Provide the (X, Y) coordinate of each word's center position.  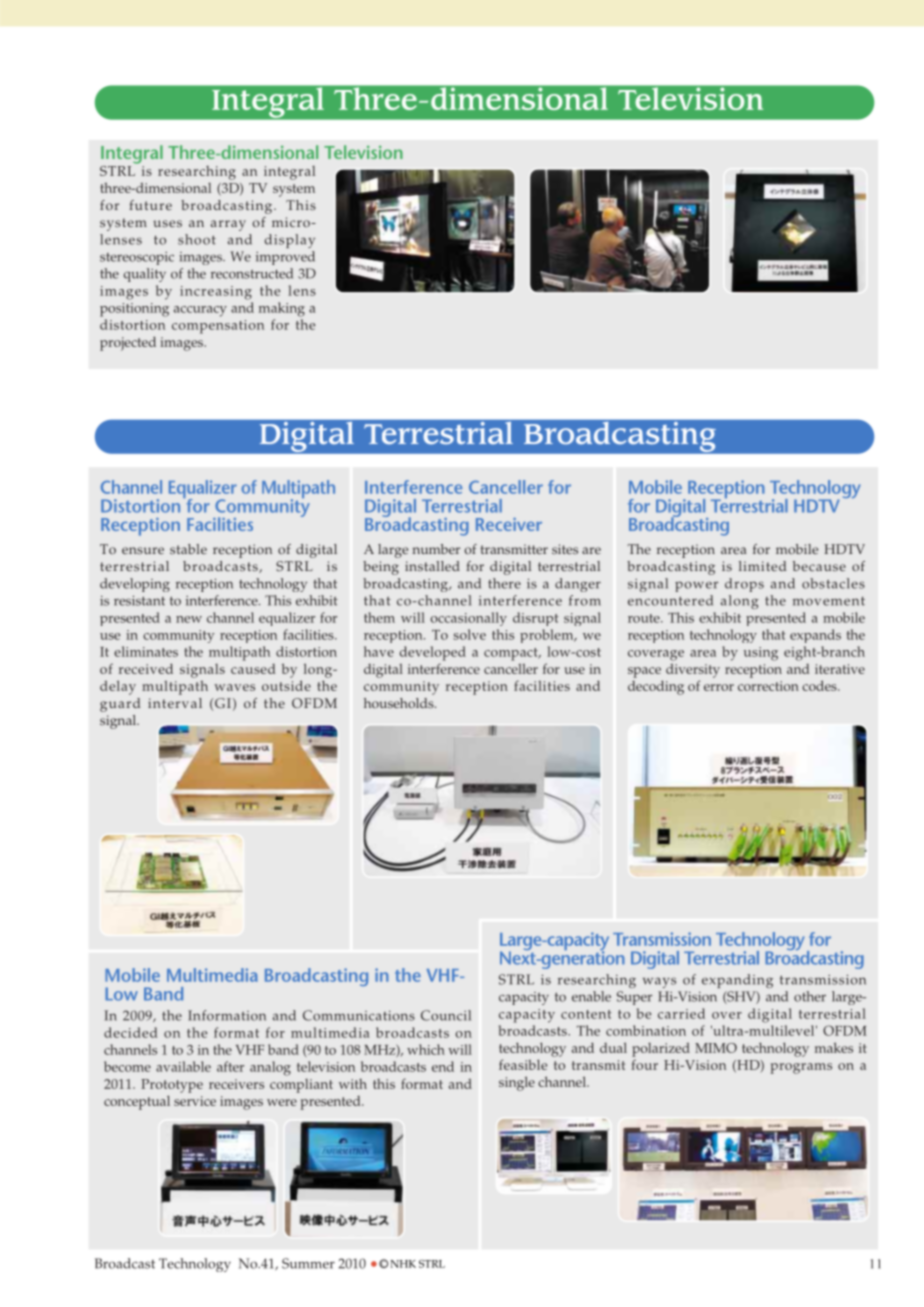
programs (801, 1068)
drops (744, 585)
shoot (197, 239)
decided (131, 1032)
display (290, 241)
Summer (308, 1263)
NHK (403, 1264)
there (504, 583)
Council (446, 1015)
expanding (737, 981)
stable (188, 549)
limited (762, 566)
